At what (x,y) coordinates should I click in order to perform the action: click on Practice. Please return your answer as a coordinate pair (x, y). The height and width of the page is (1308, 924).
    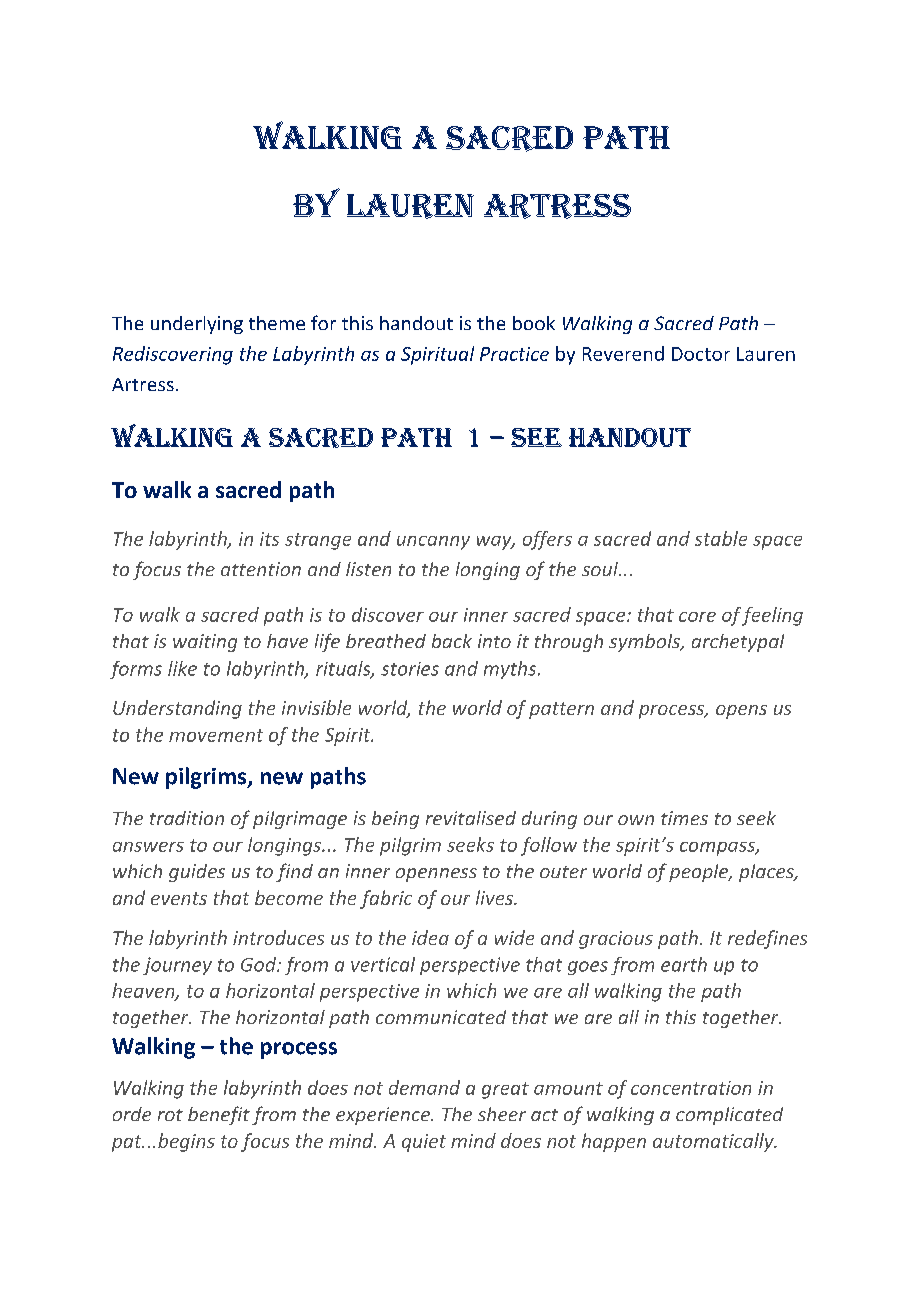
    Looking at the image, I should click on (514, 354).
